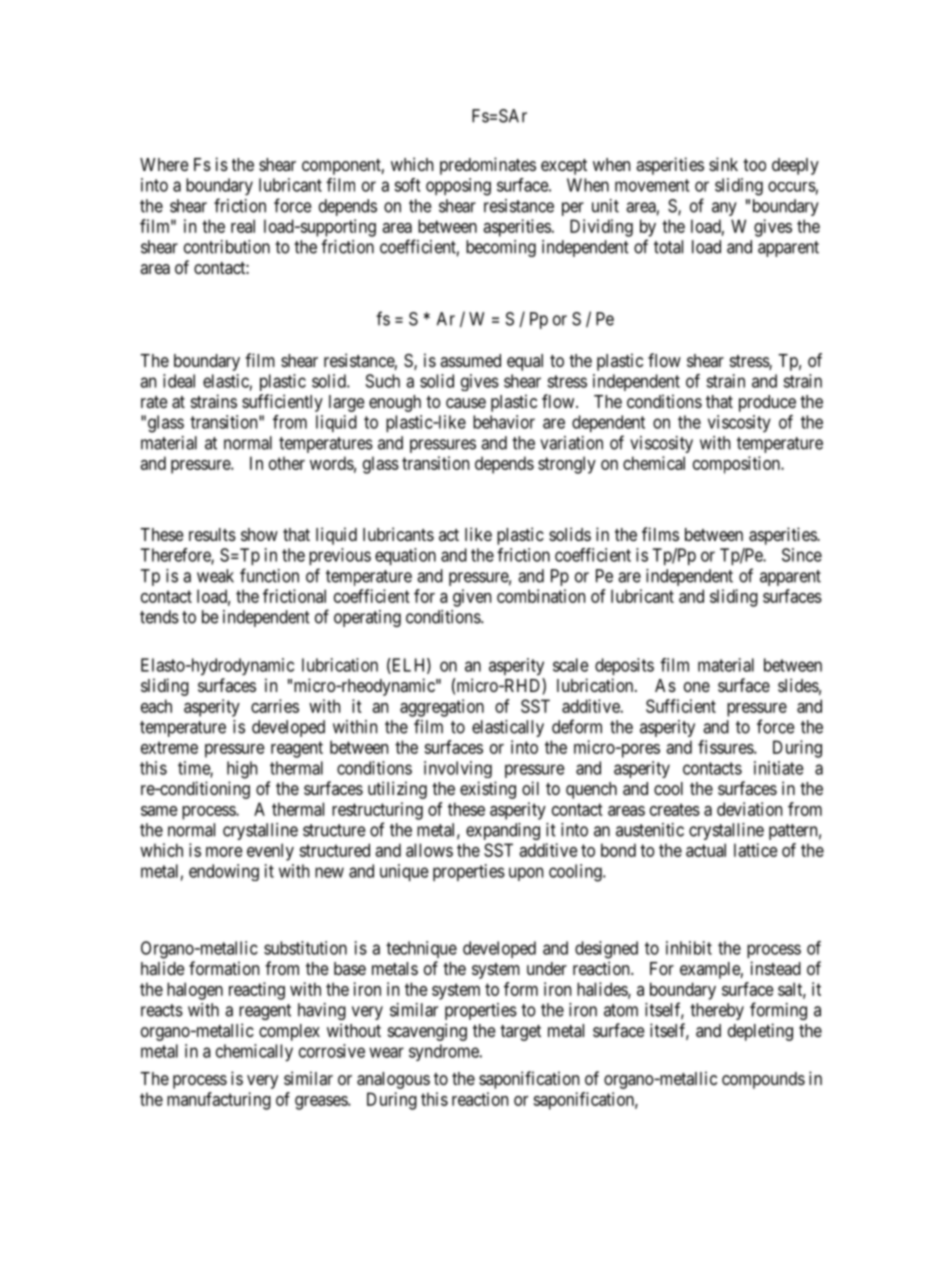 Image resolution: width=952 pixels, height=1272 pixels. Describe the element at coordinates (737, 465) in the page. I see `composition` at that location.
